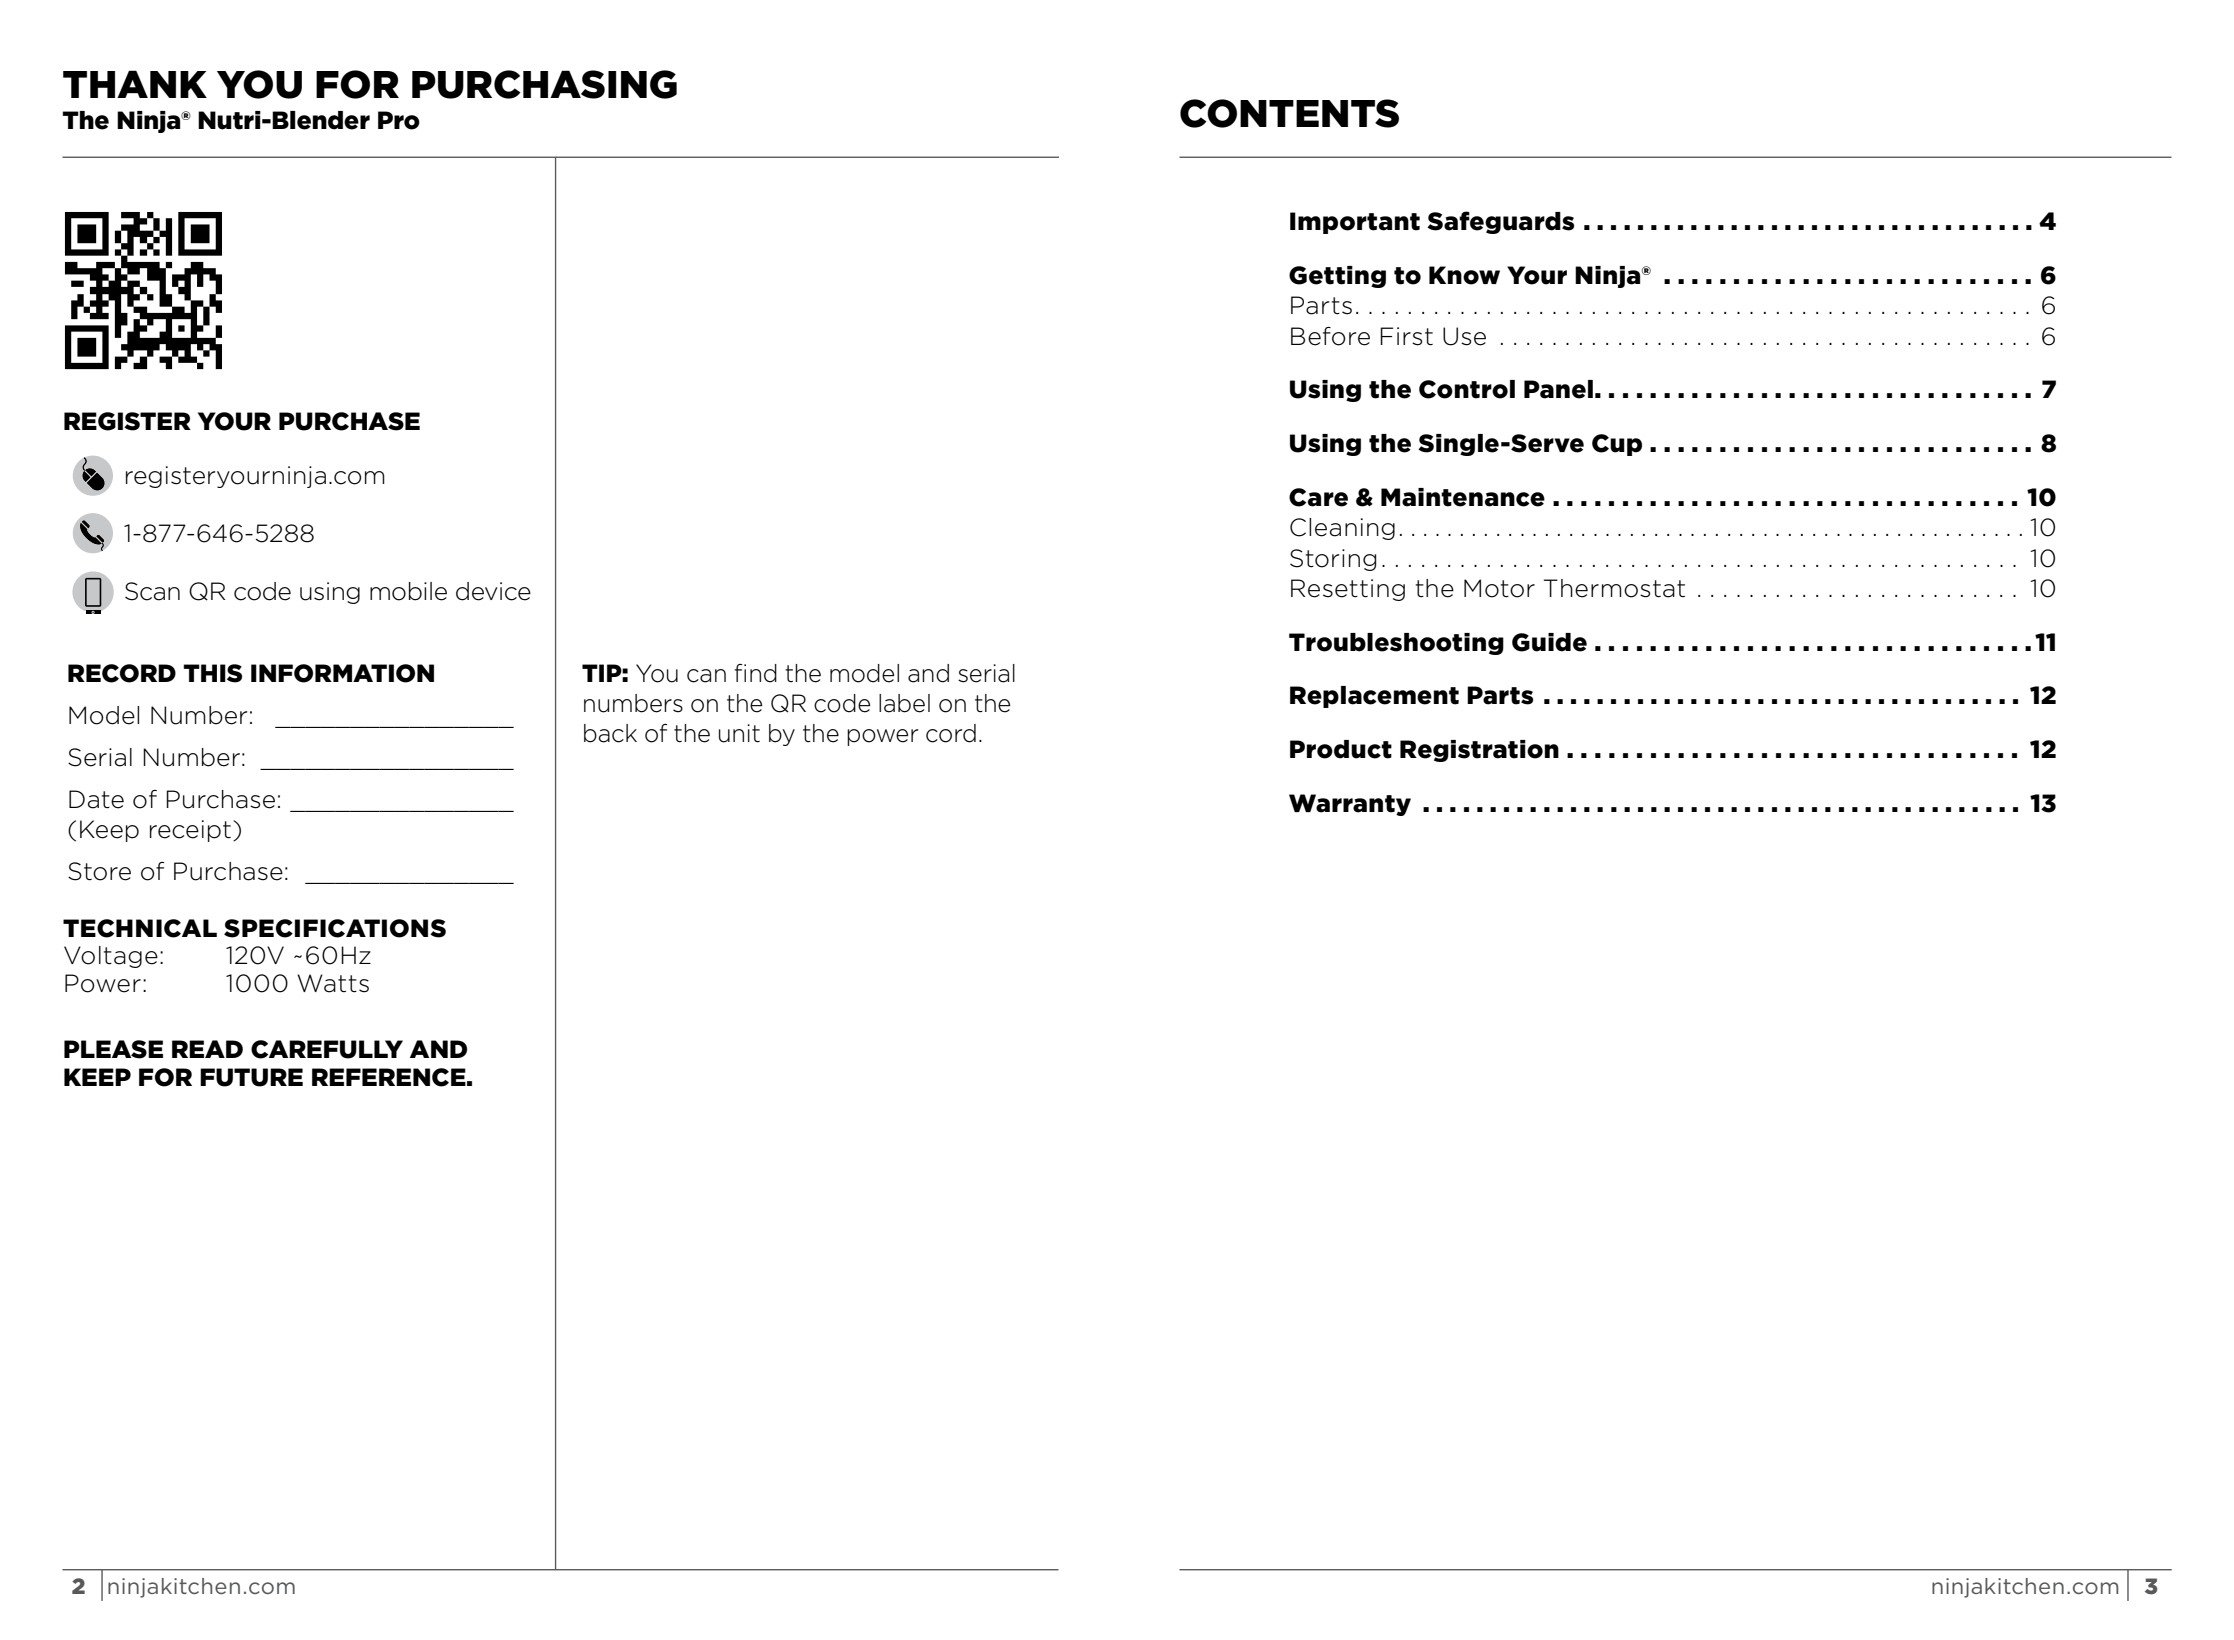 The width and height of the screenshot is (2234, 1640). What do you see at coordinates (190, 831) in the screenshot?
I see `receipt` at bounding box center [190, 831].
